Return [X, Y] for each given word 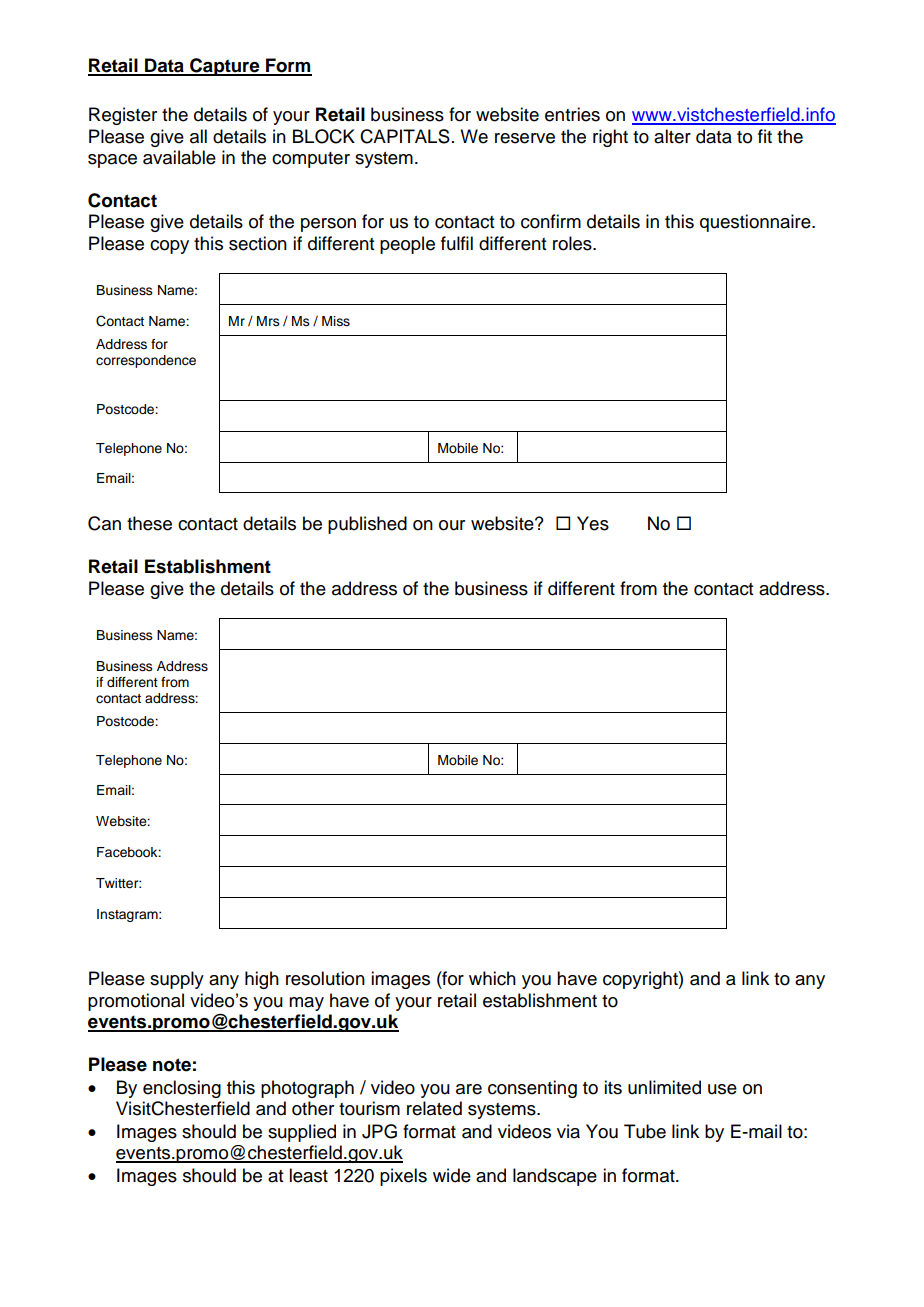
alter [672, 136]
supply [177, 980]
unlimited [664, 1087]
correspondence [146, 361]
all [198, 136]
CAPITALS [405, 136]
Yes [593, 523]
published [367, 525]
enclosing [182, 1089]
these [149, 523]
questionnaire [756, 223]
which [492, 978]
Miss [336, 321]
